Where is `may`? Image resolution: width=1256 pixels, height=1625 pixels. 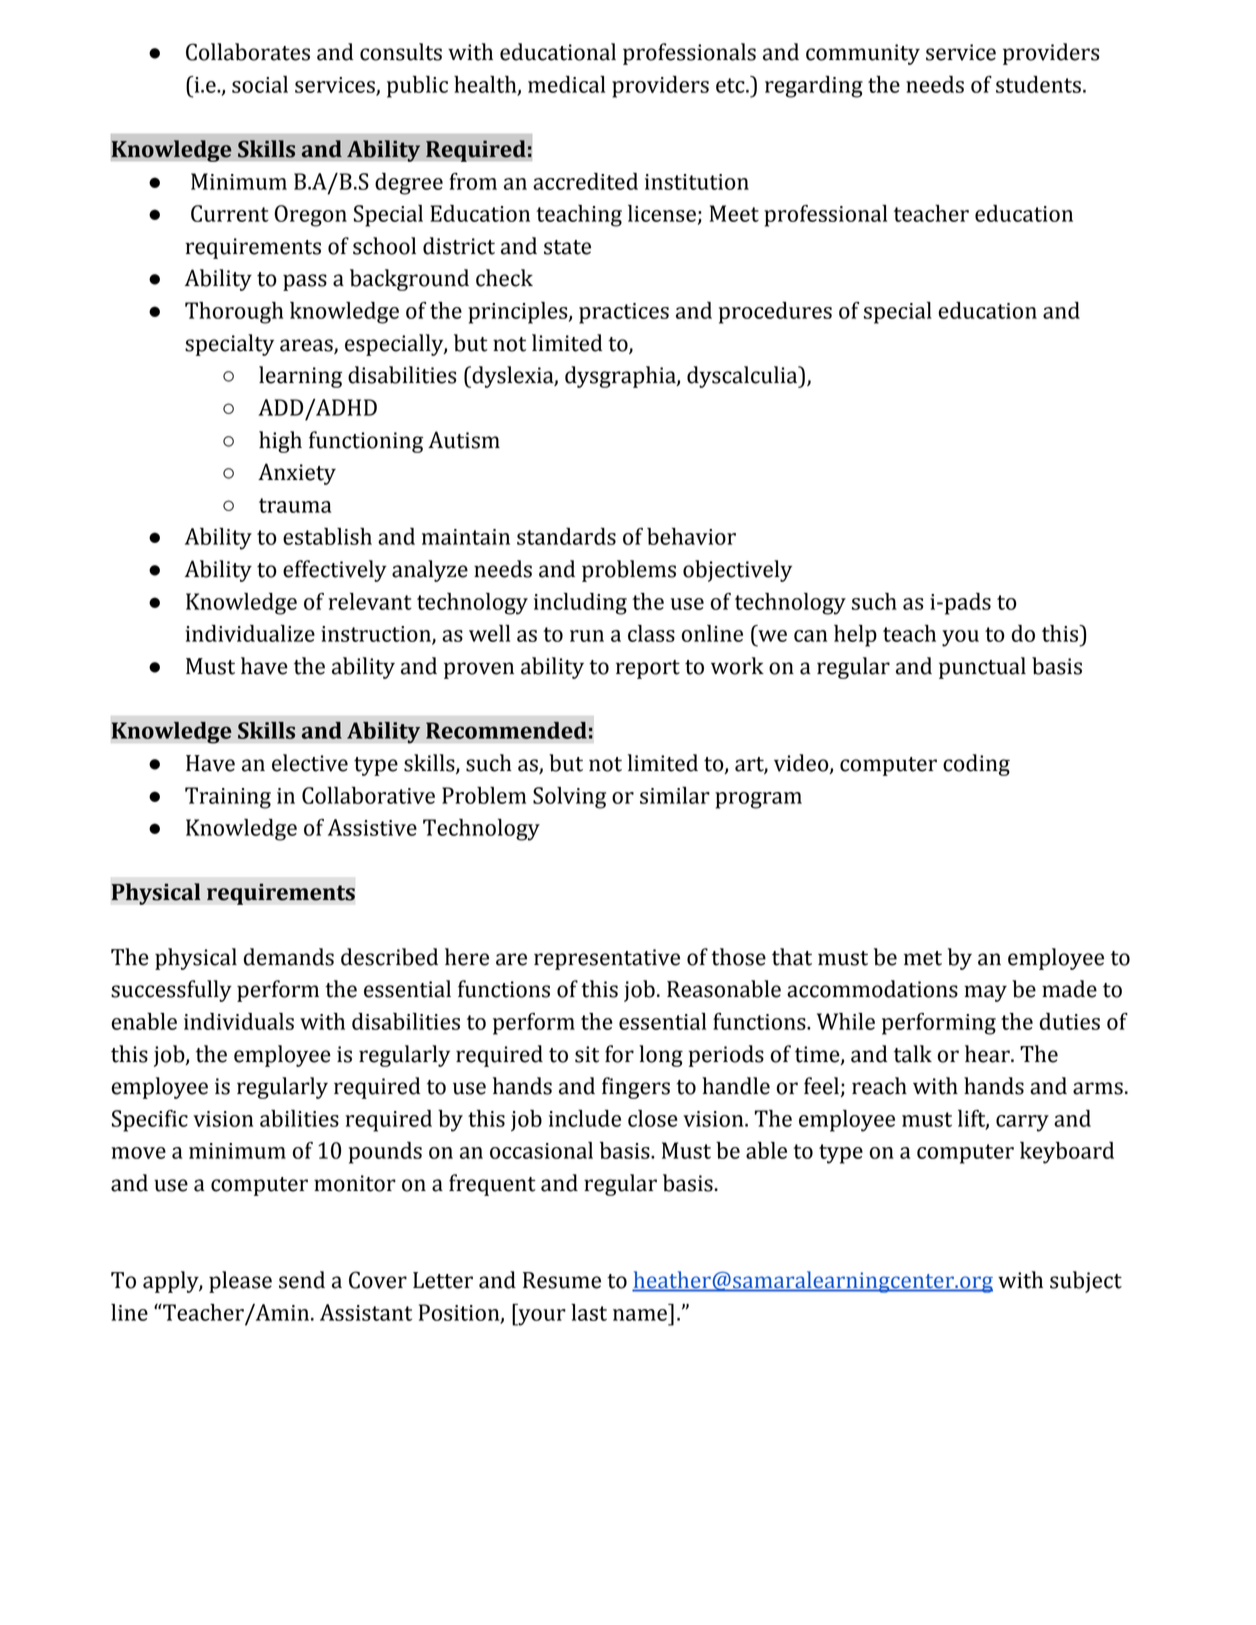 may is located at coordinates (985, 993).
